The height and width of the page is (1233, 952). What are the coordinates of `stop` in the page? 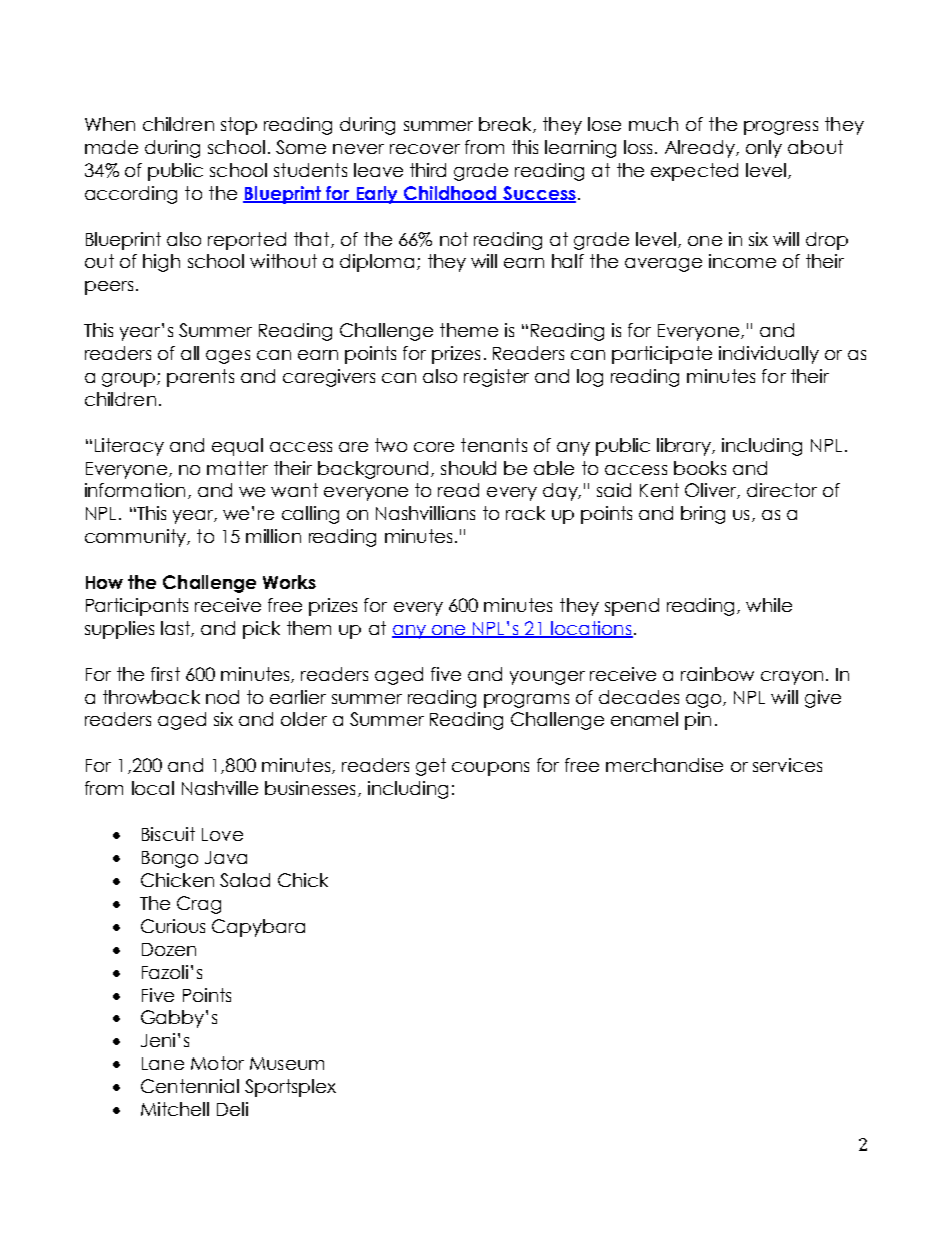 It's located at (239, 126).
